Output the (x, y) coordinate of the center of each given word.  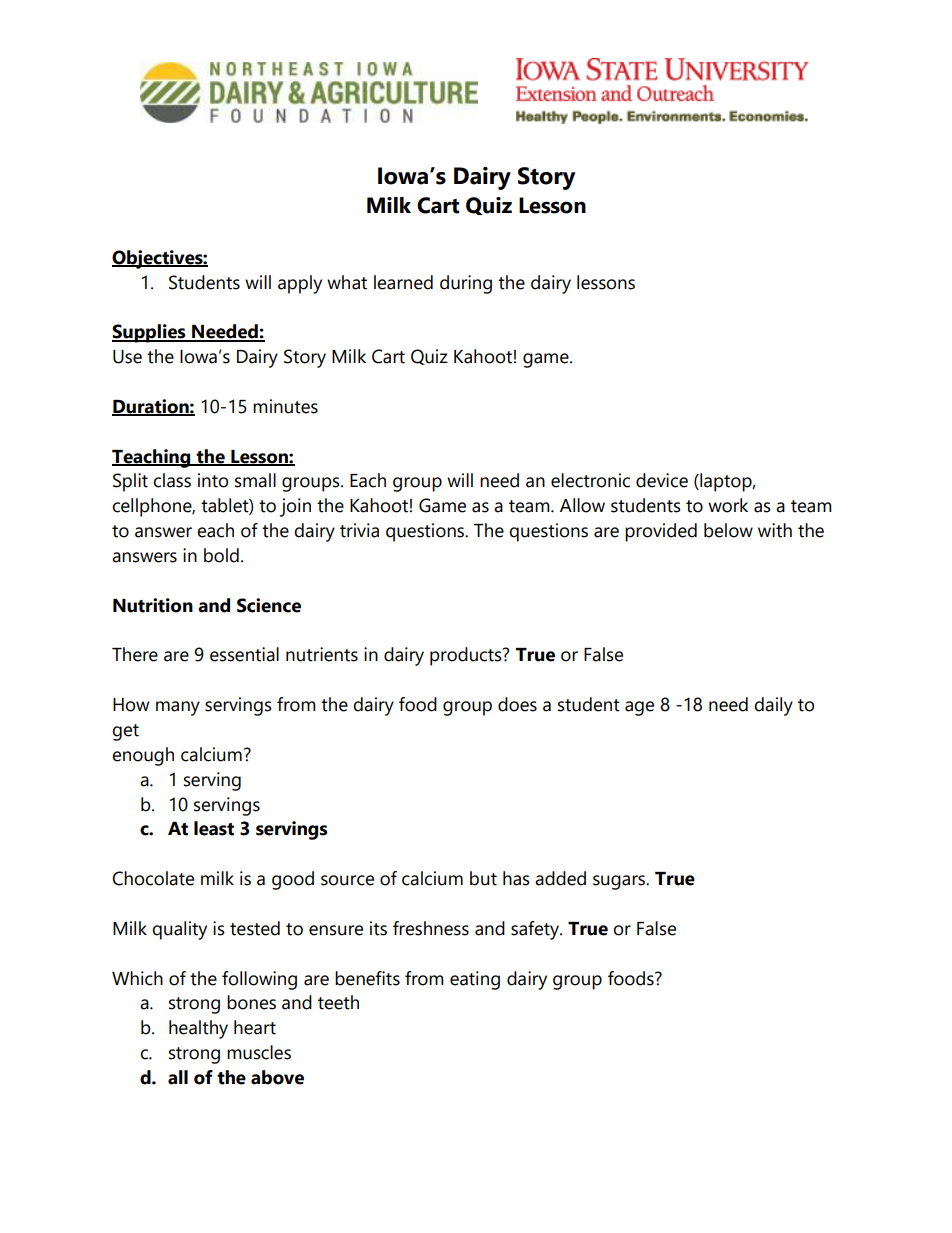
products (467, 656)
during (466, 284)
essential (244, 654)
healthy (198, 1029)
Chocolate (153, 878)
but (483, 878)
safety (536, 930)
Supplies (150, 333)
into (213, 480)
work (728, 505)
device (662, 480)
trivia (359, 530)
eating (475, 980)
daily (773, 706)
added (560, 878)
